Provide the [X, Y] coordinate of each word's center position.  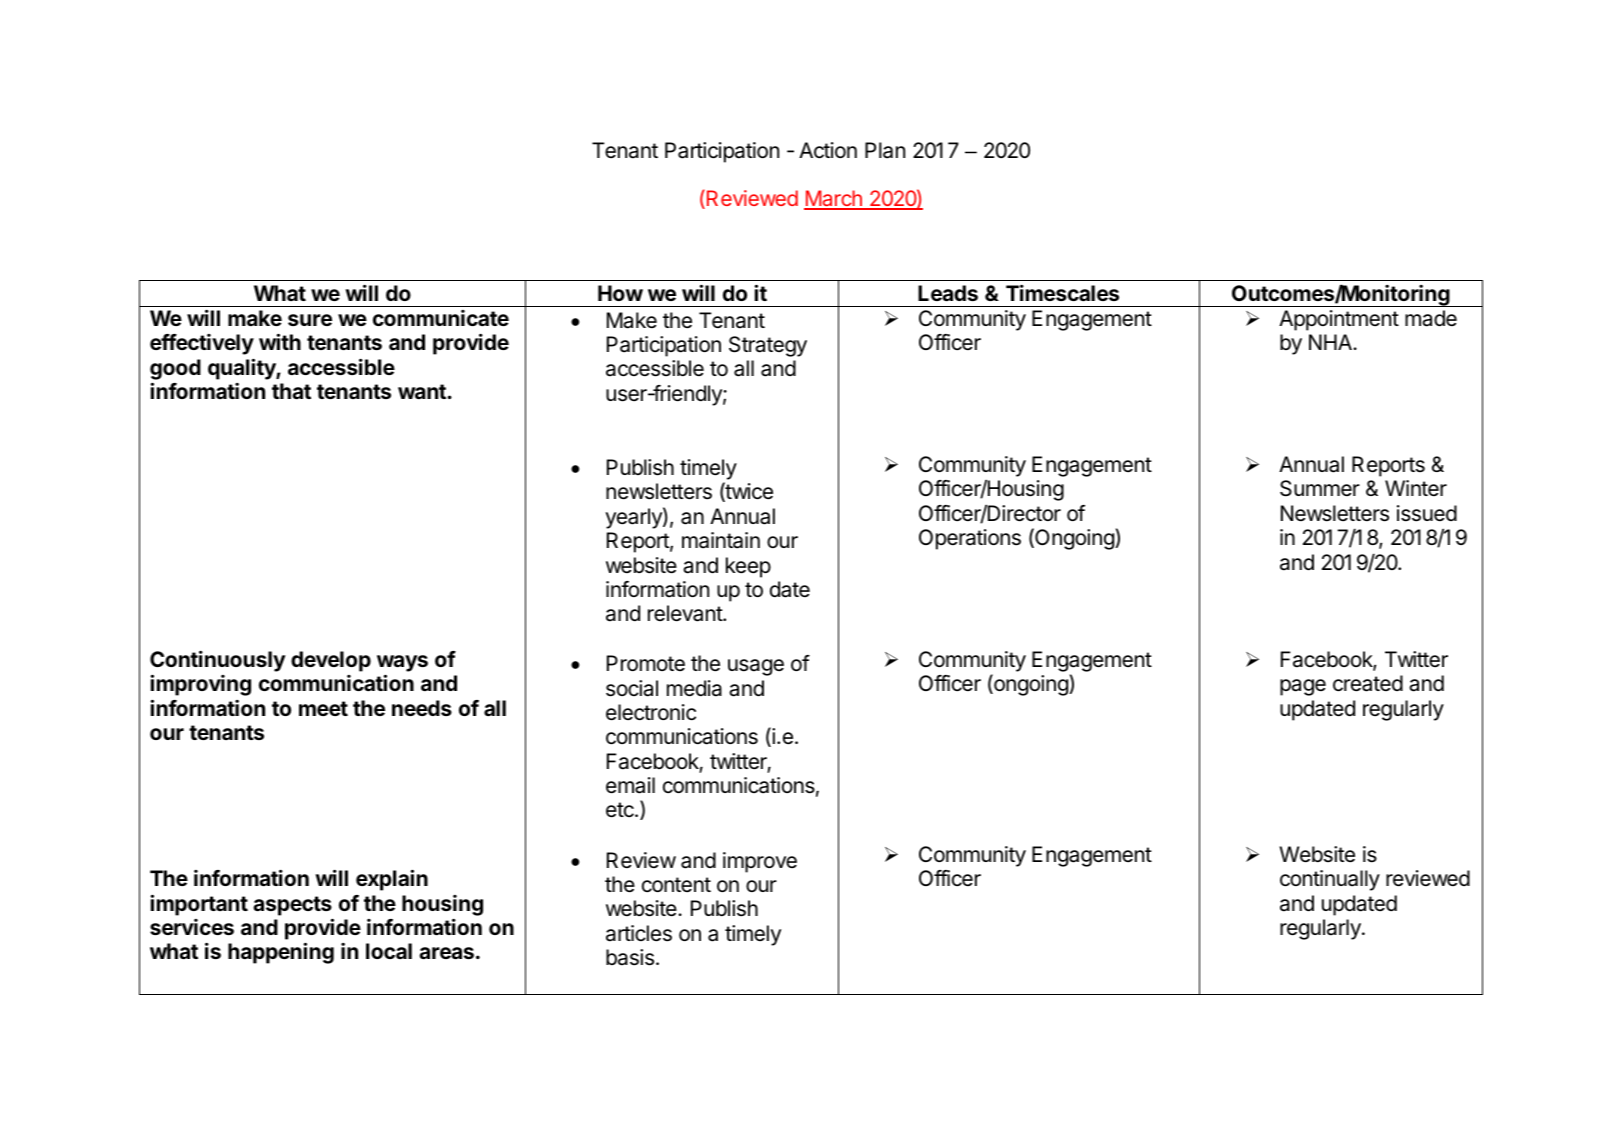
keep [748, 567]
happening [281, 953]
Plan [885, 150]
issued [1427, 513]
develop [331, 661]
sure [310, 320]
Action [828, 150]
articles [639, 933]
